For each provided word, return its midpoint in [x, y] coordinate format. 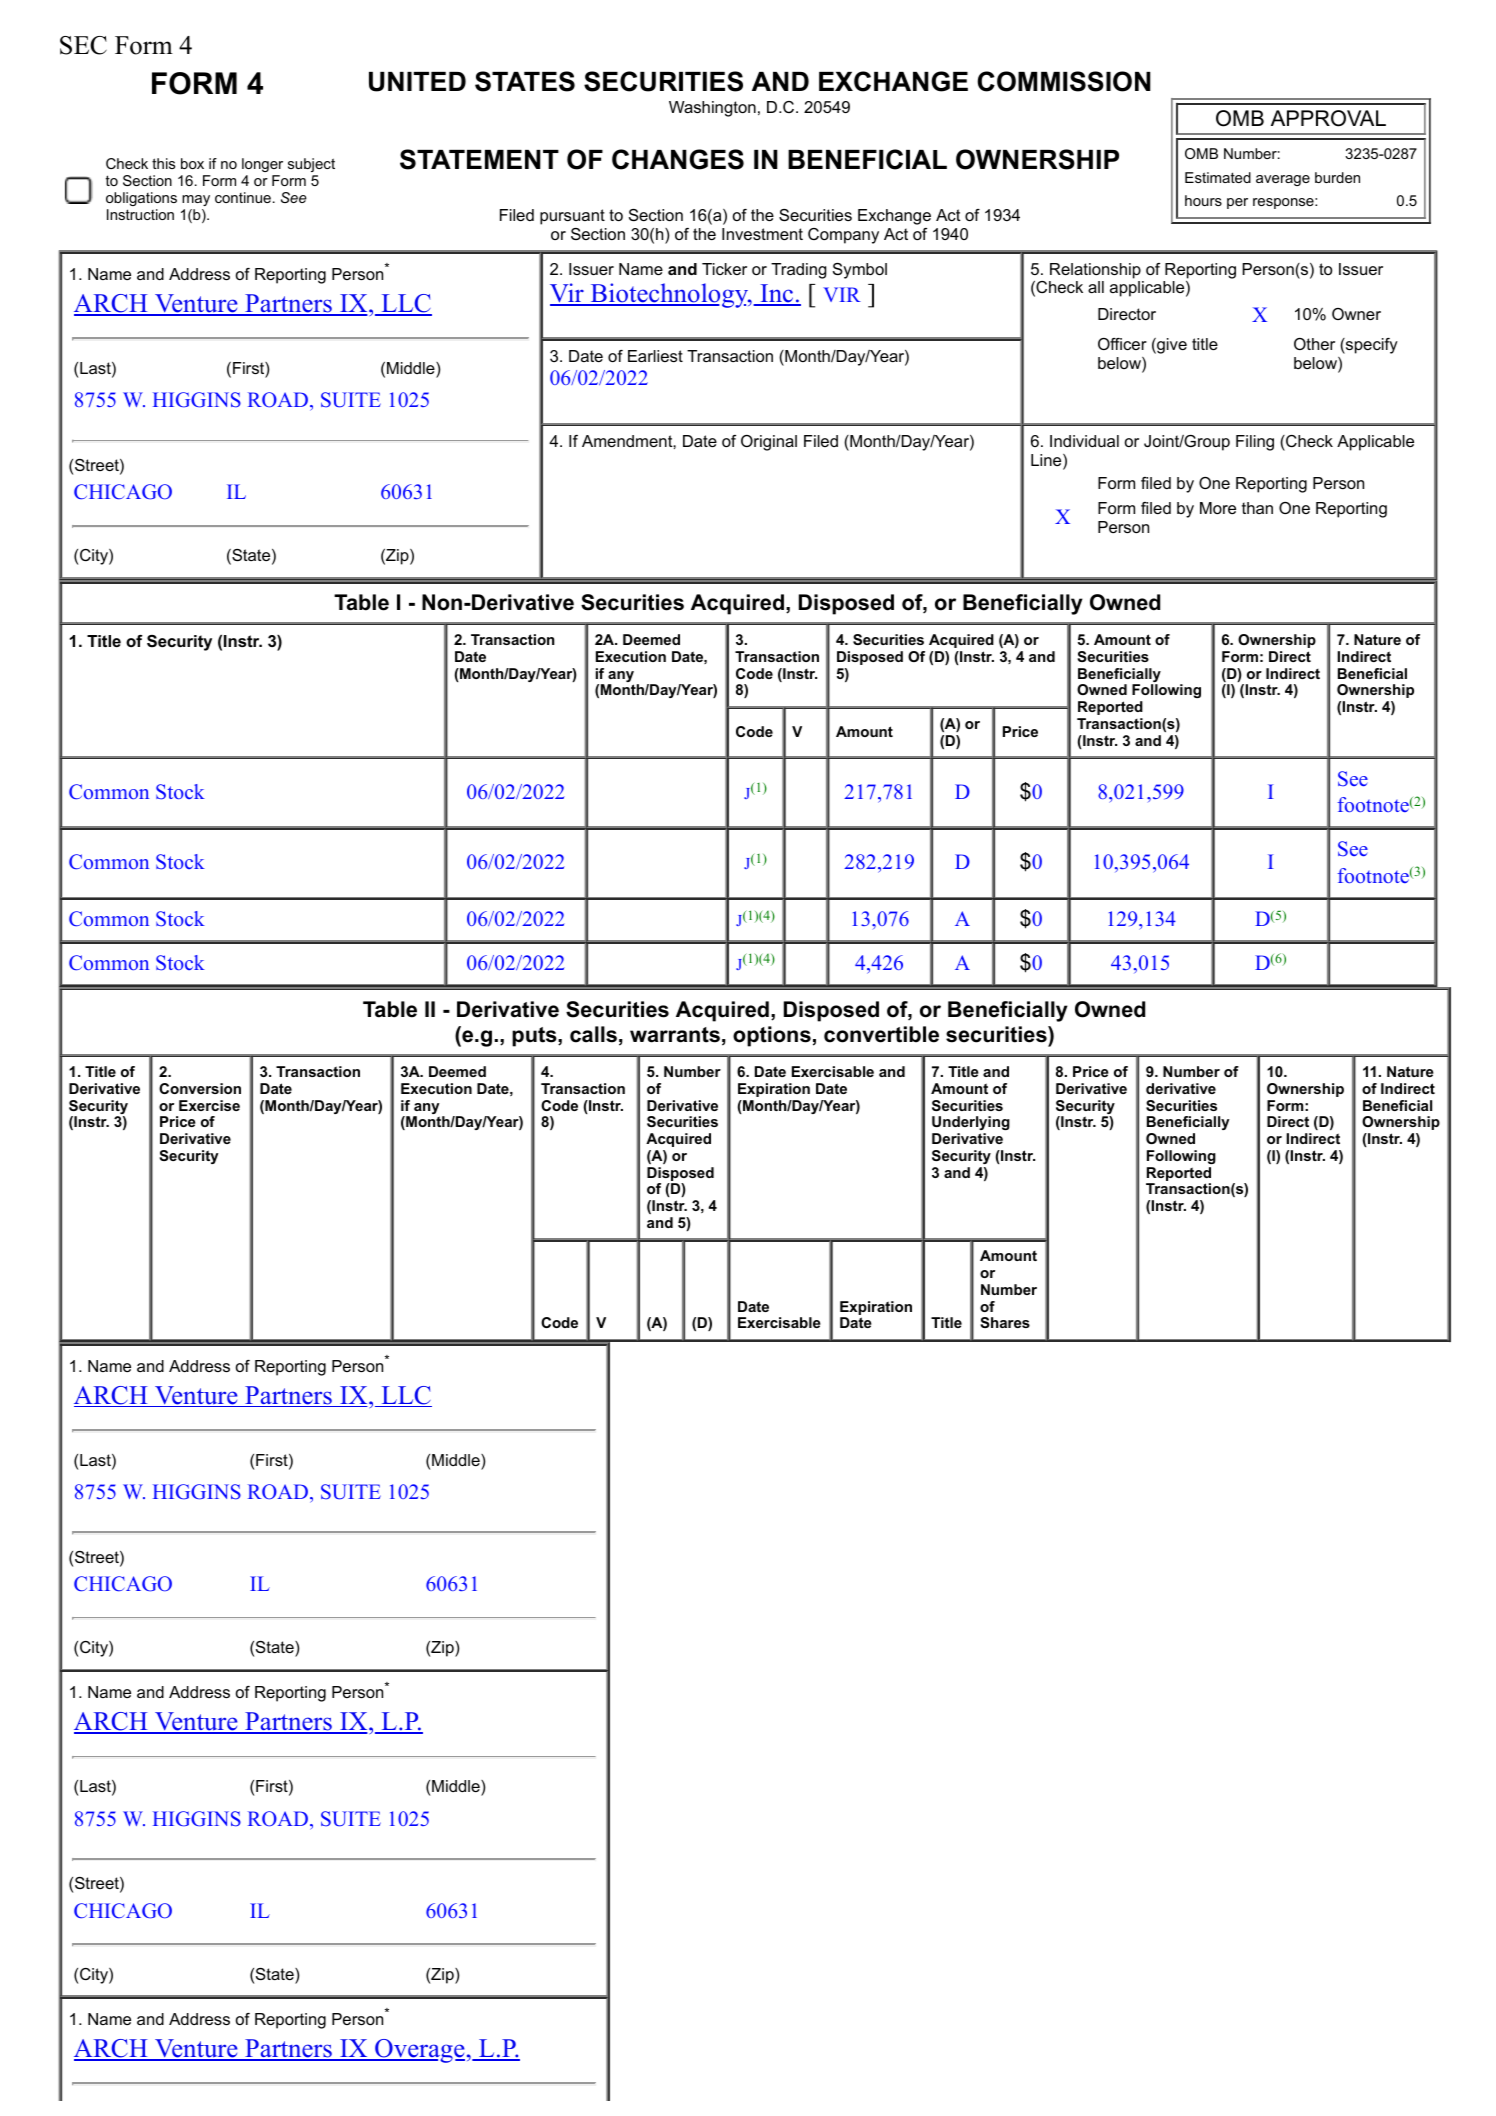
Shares [1005, 1322]
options [772, 1036]
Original [769, 443]
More [1218, 508]
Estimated [1218, 177]
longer [262, 167]
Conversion [200, 1088]
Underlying [971, 1123]
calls [593, 1034]
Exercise [209, 1105]
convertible [881, 1034]
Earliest [655, 356]
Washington [712, 109]
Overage [419, 2051]
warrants [675, 1035]
